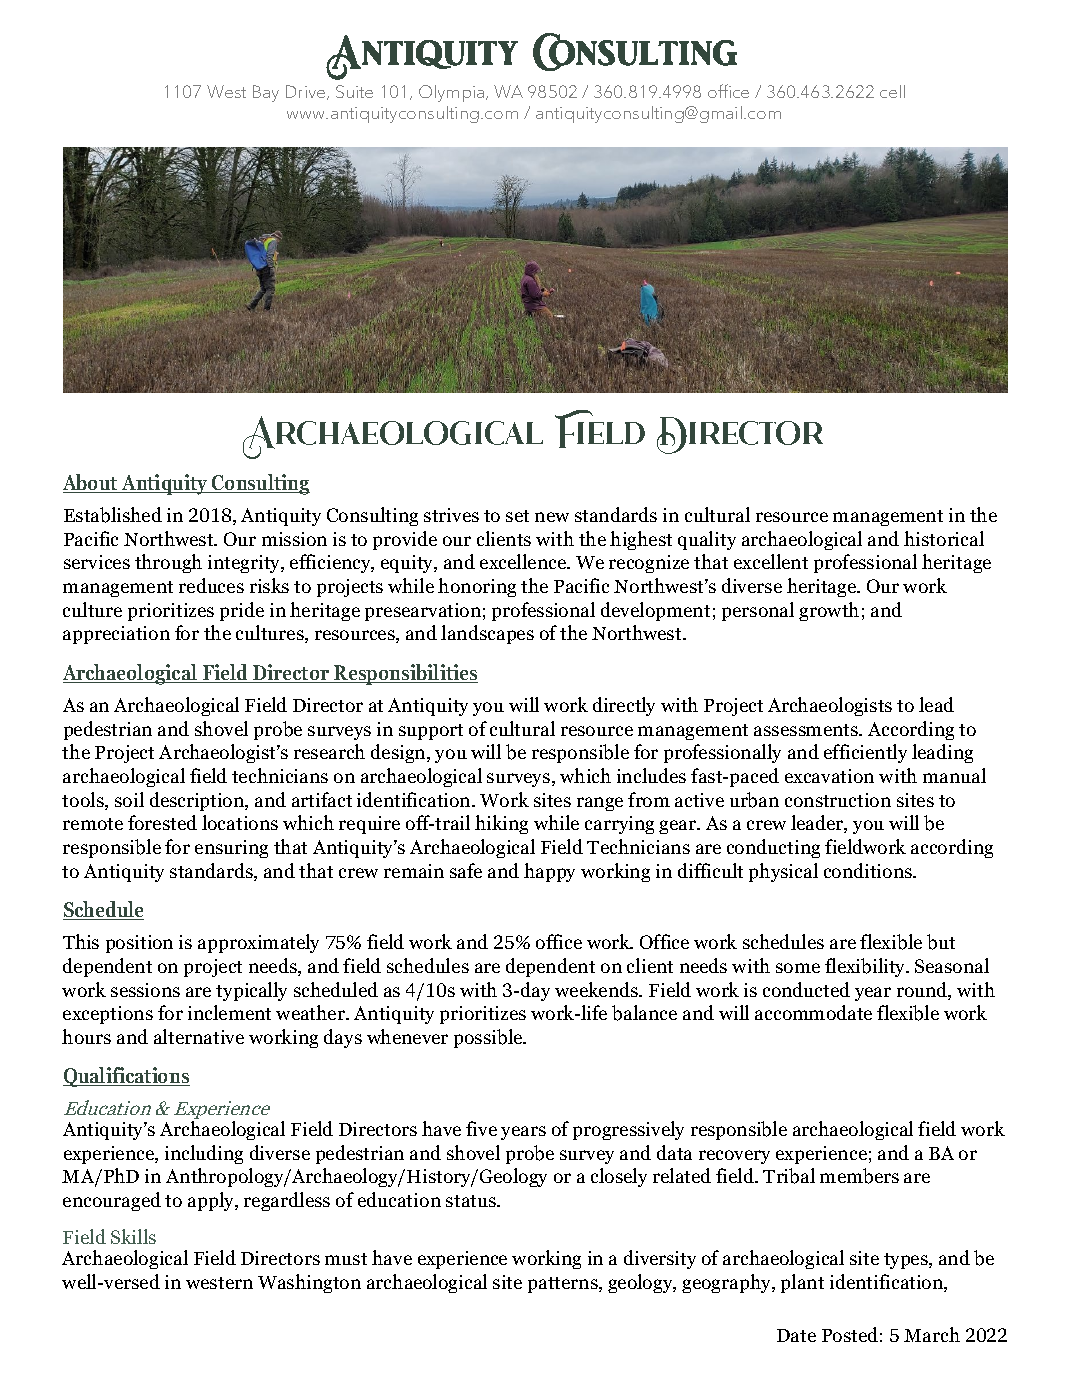  Describe the element at coordinates (807, 730) in the image. I see `assessments` at that location.
